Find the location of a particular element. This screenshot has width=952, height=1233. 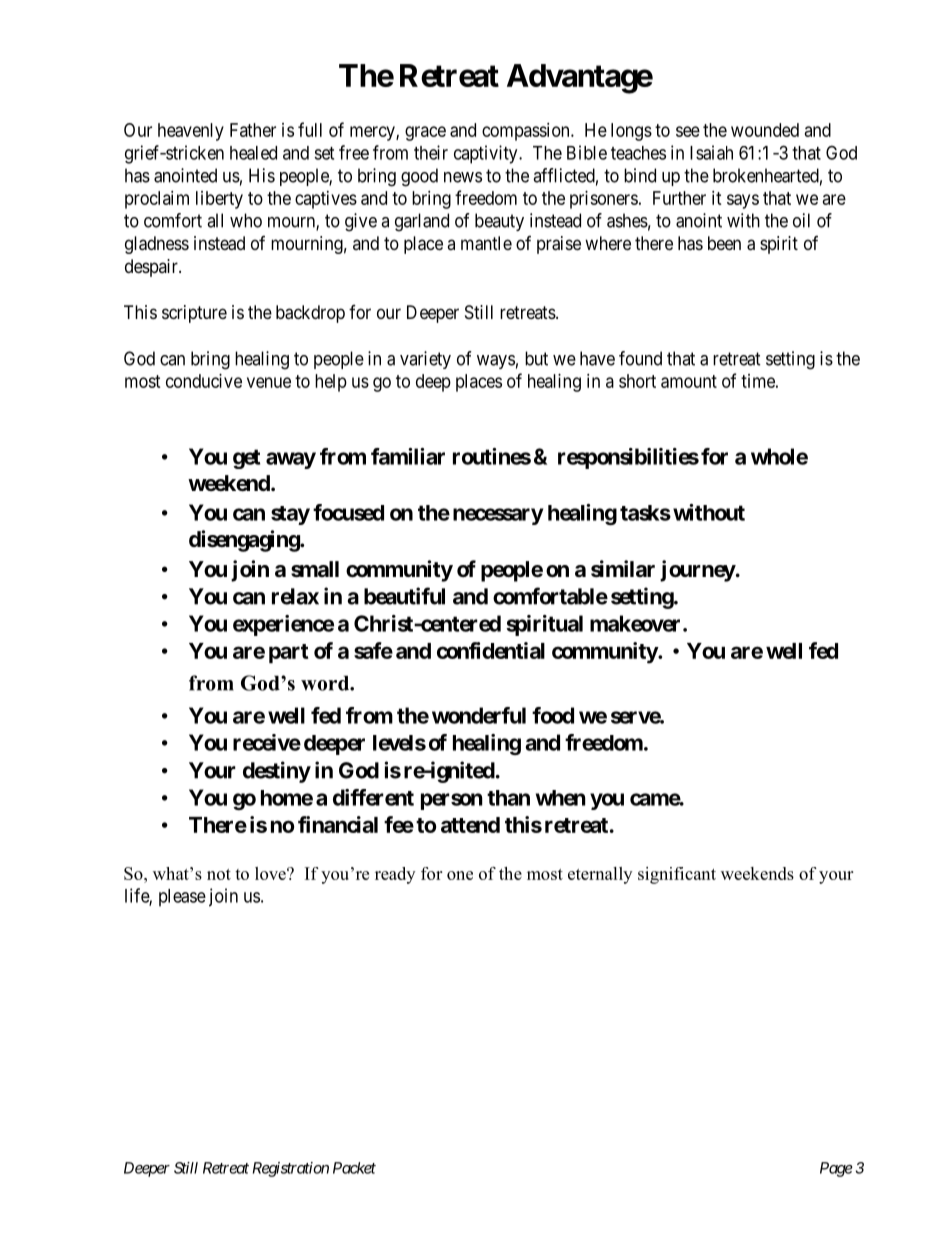

Page is located at coordinates (836, 1169).
